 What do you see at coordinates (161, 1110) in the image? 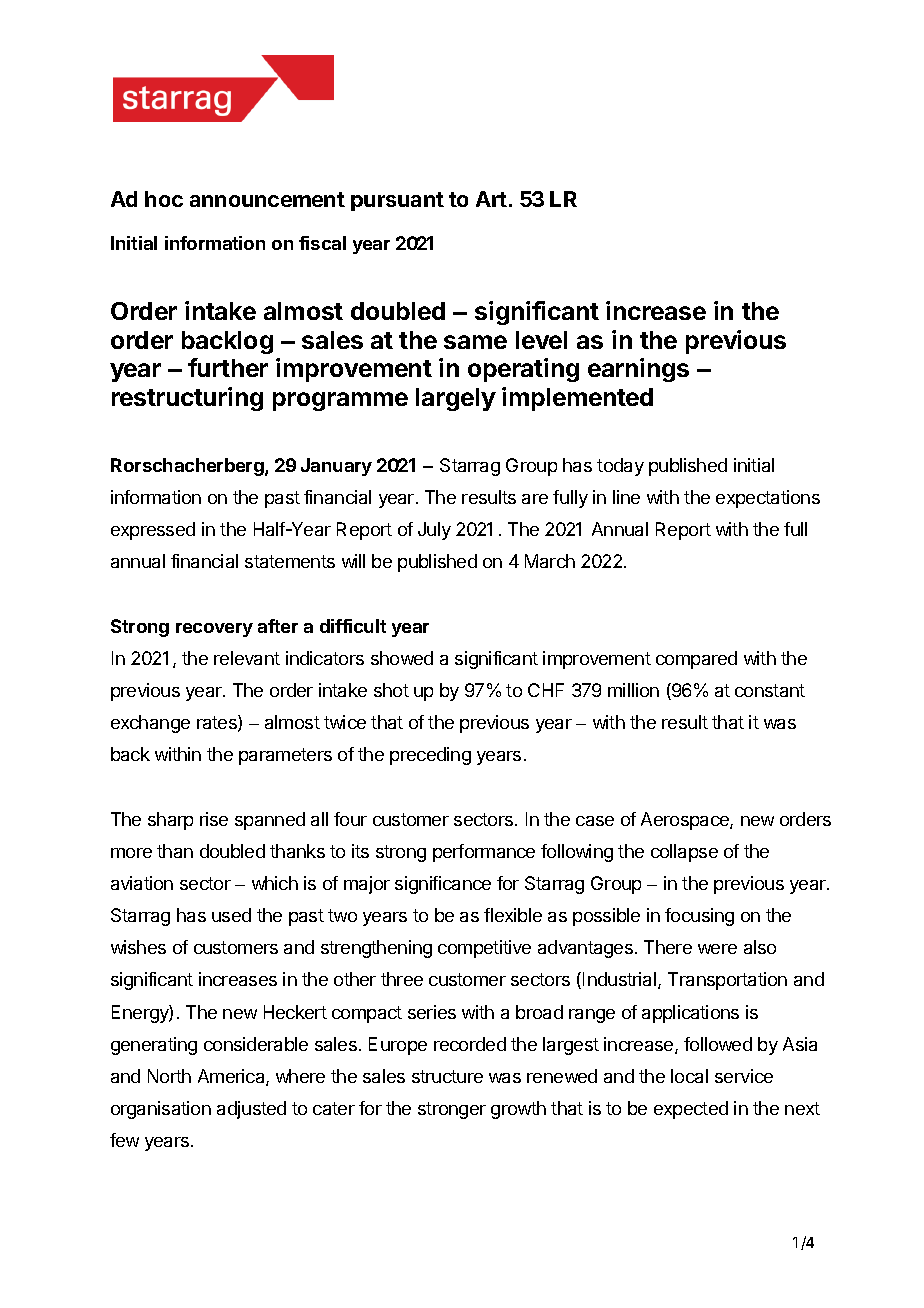
I see `organisation` at bounding box center [161, 1110].
